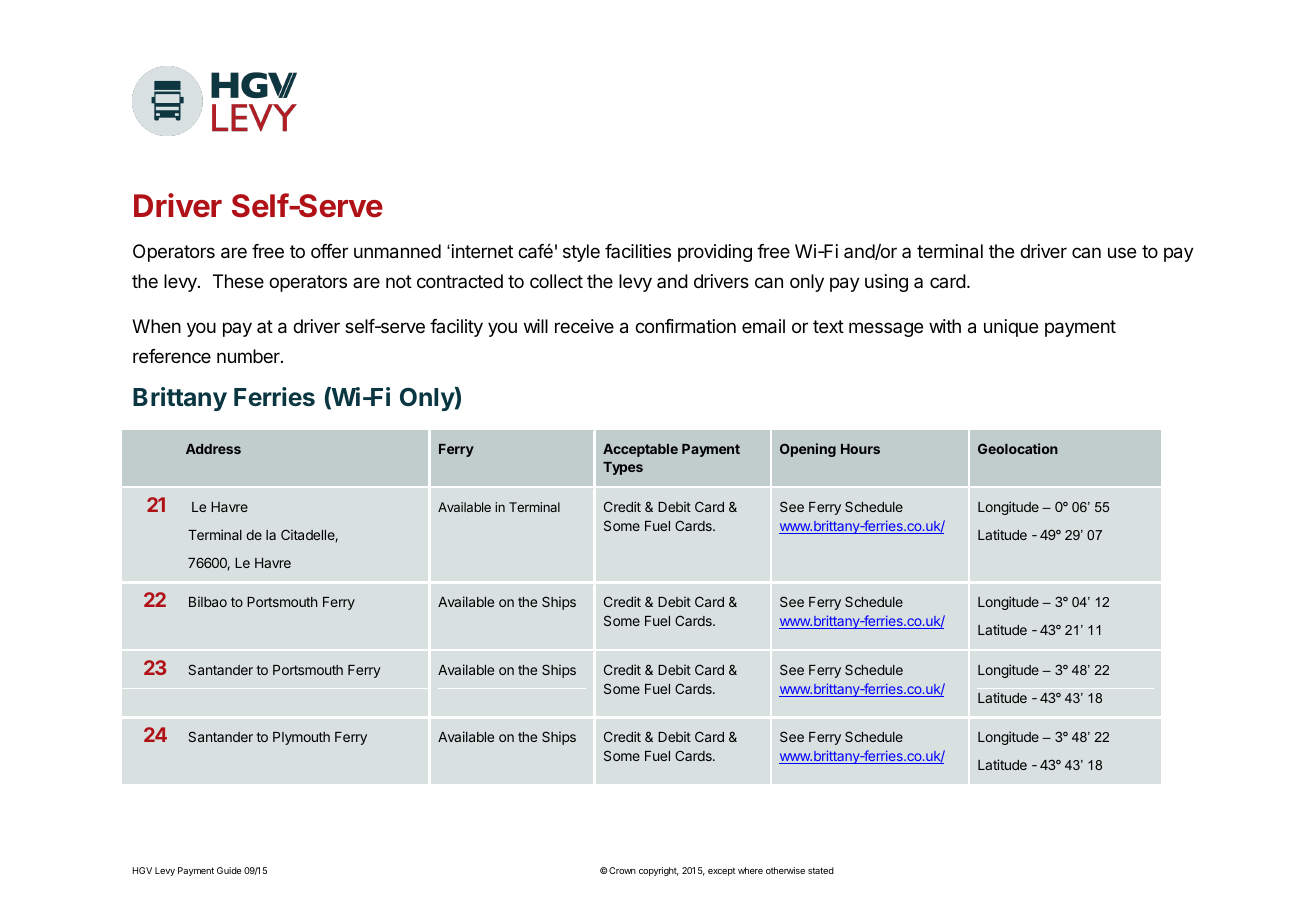 This image has height=924, width=1308. Describe the element at coordinates (638, 251) in the image. I see `facilities` at that location.
